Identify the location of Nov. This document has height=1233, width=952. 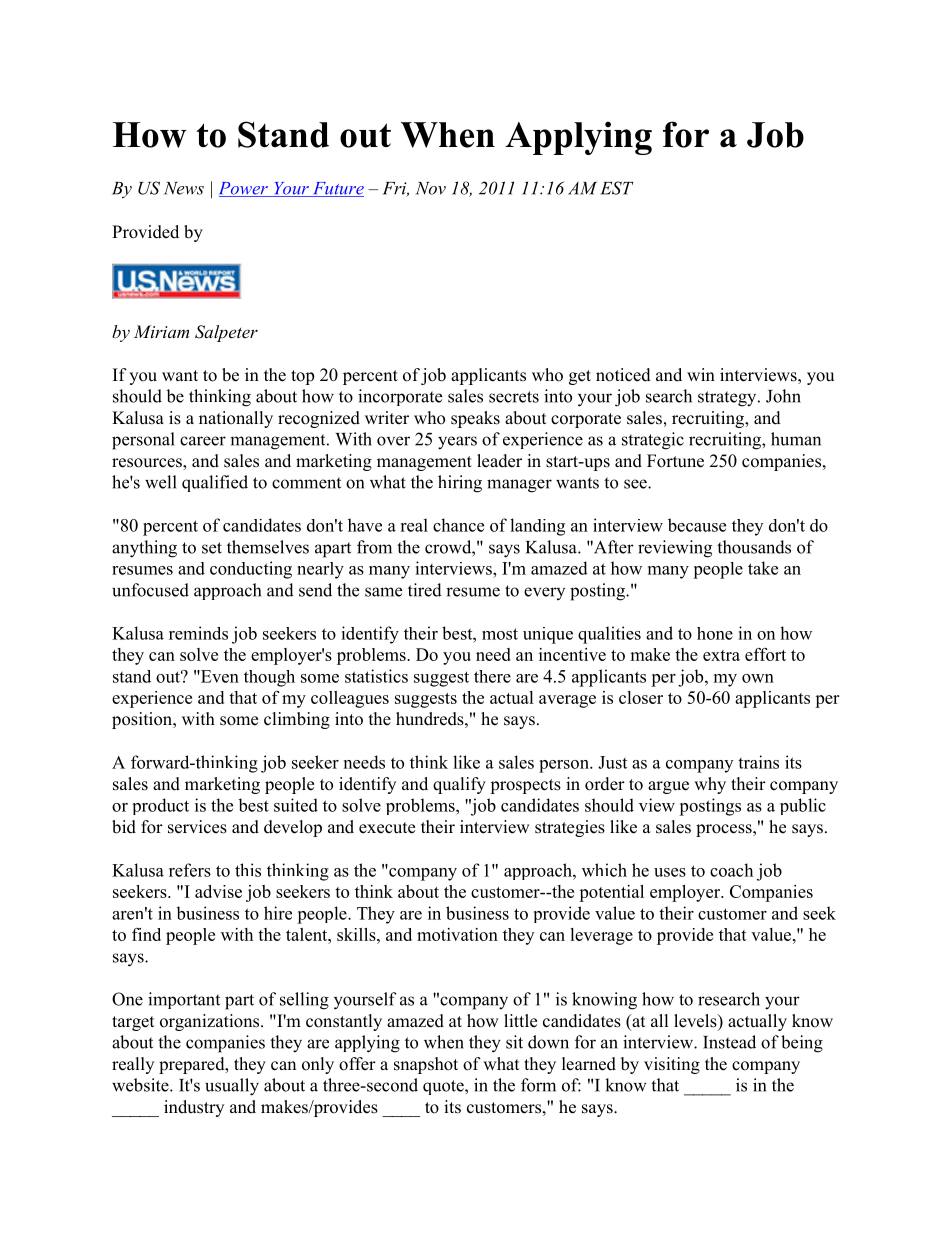
(431, 188).
